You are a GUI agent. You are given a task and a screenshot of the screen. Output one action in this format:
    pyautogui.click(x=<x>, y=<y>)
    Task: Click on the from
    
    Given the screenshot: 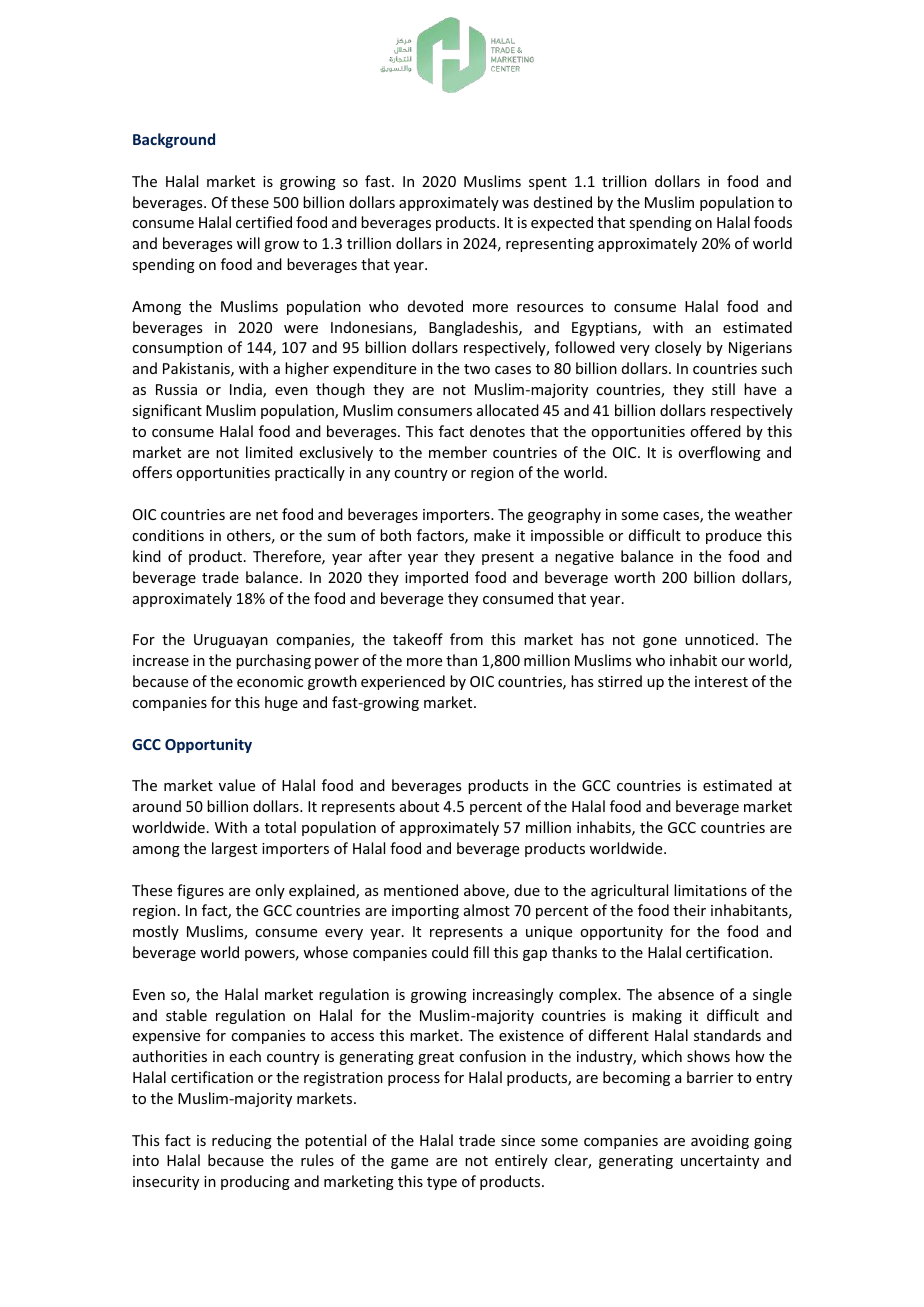 What is the action you would take?
    pyautogui.click(x=466, y=639)
